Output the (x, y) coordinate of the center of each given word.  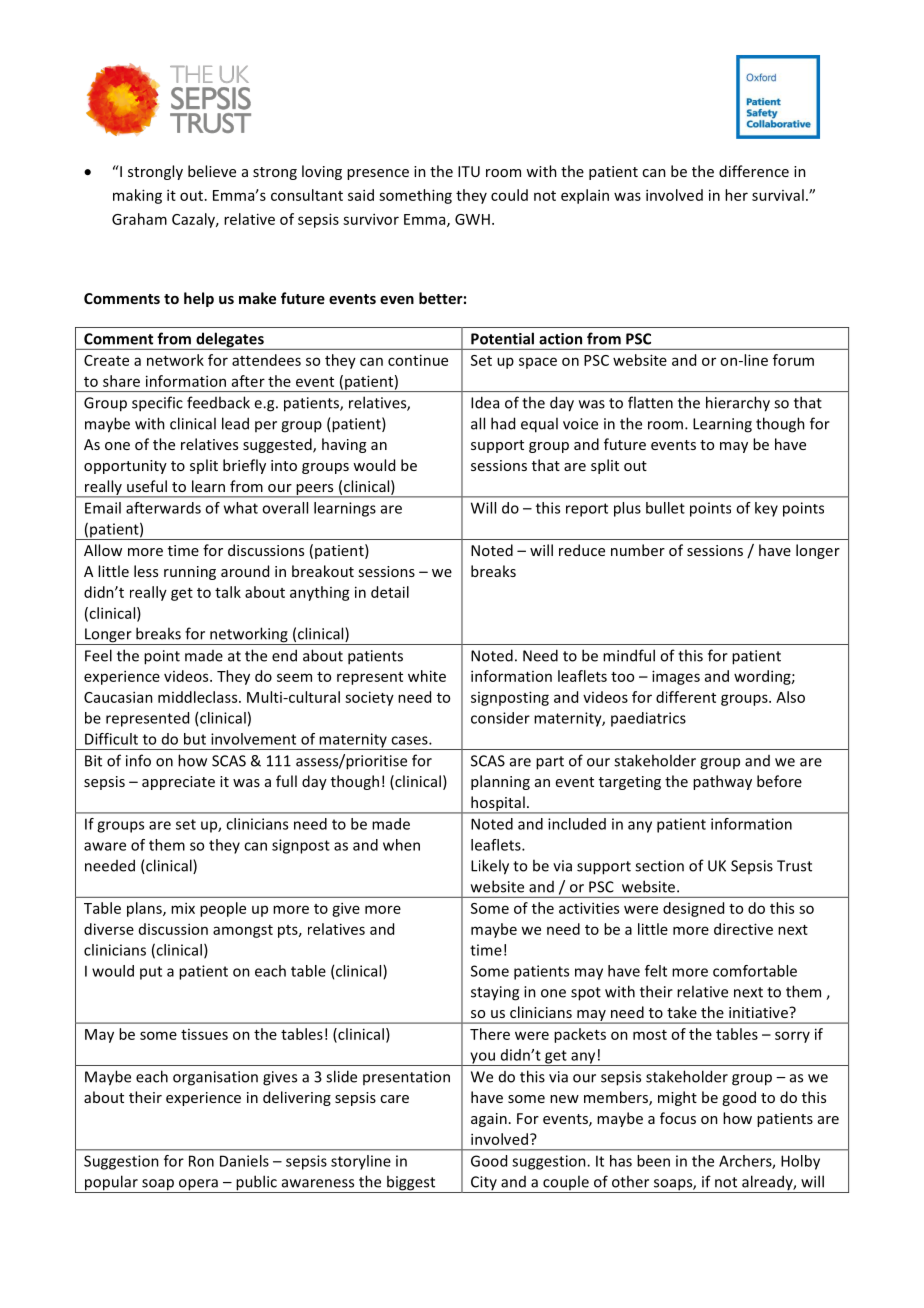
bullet (665, 508)
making (137, 196)
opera (198, 1186)
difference (754, 171)
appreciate (178, 783)
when (401, 845)
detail (390, 592)
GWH (472, 219)
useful (147, 486)
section (659, 866)
